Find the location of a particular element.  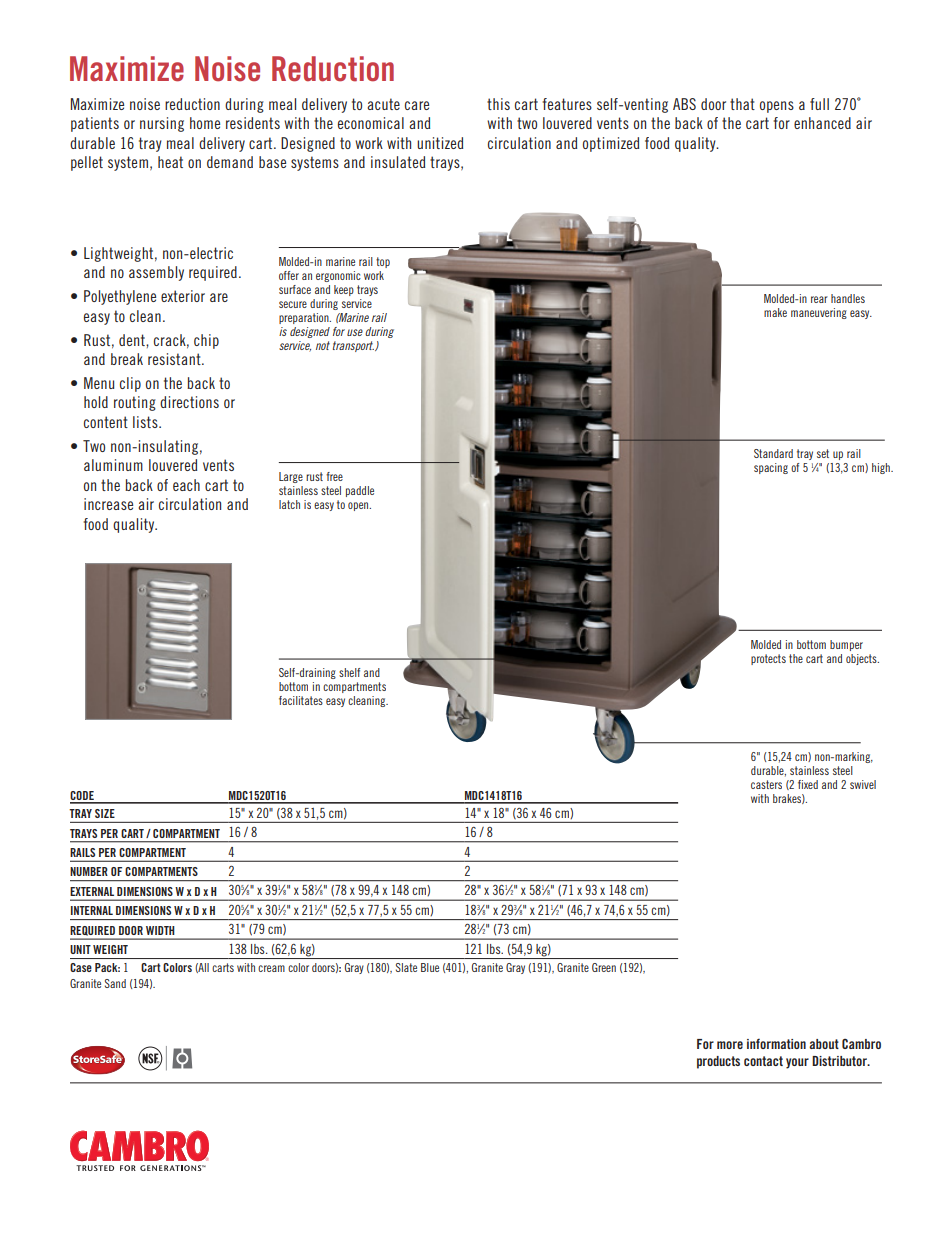

information is located at coordinates (776, 1044).
